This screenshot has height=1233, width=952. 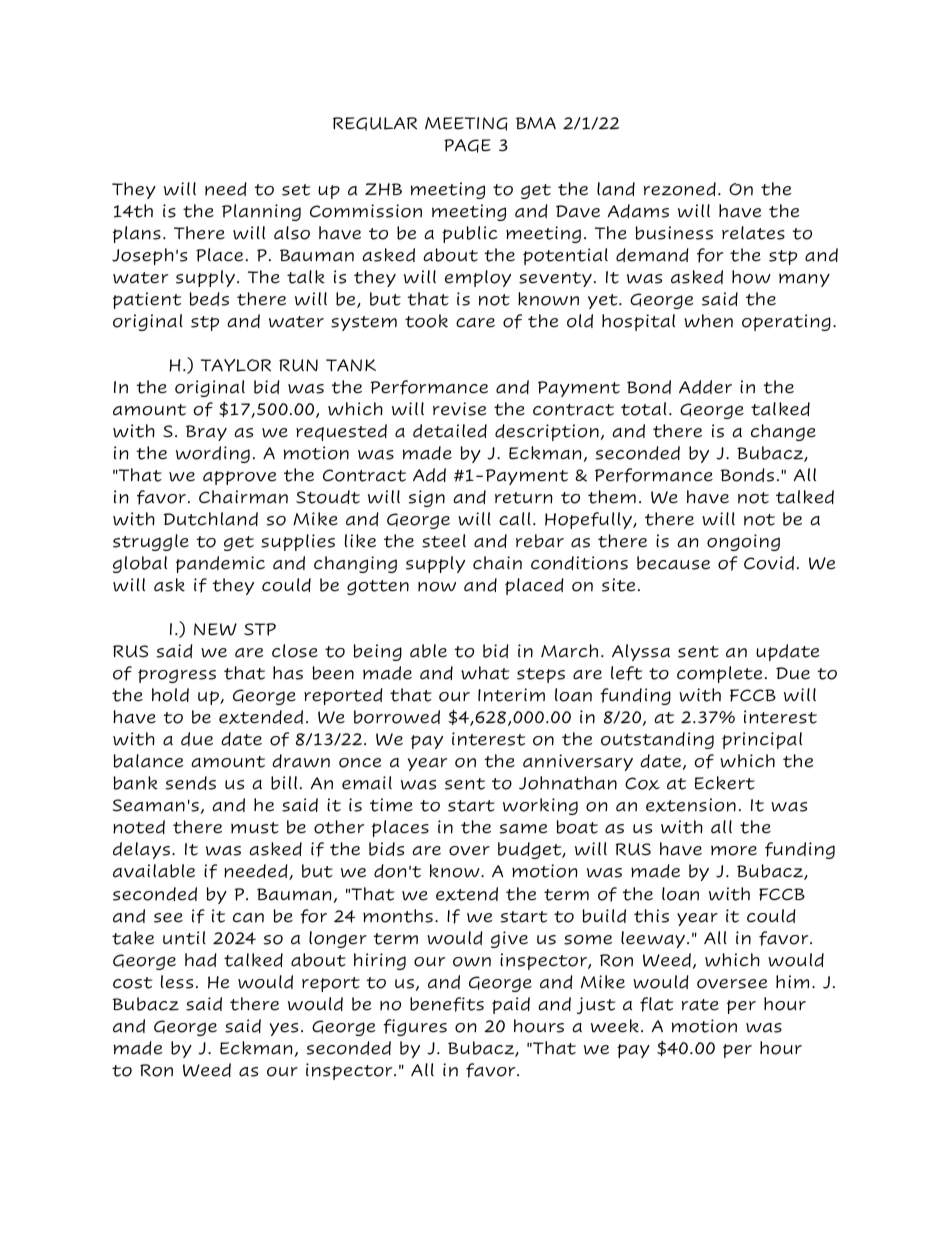 I want to click on same, so click(x=523, y=829).
